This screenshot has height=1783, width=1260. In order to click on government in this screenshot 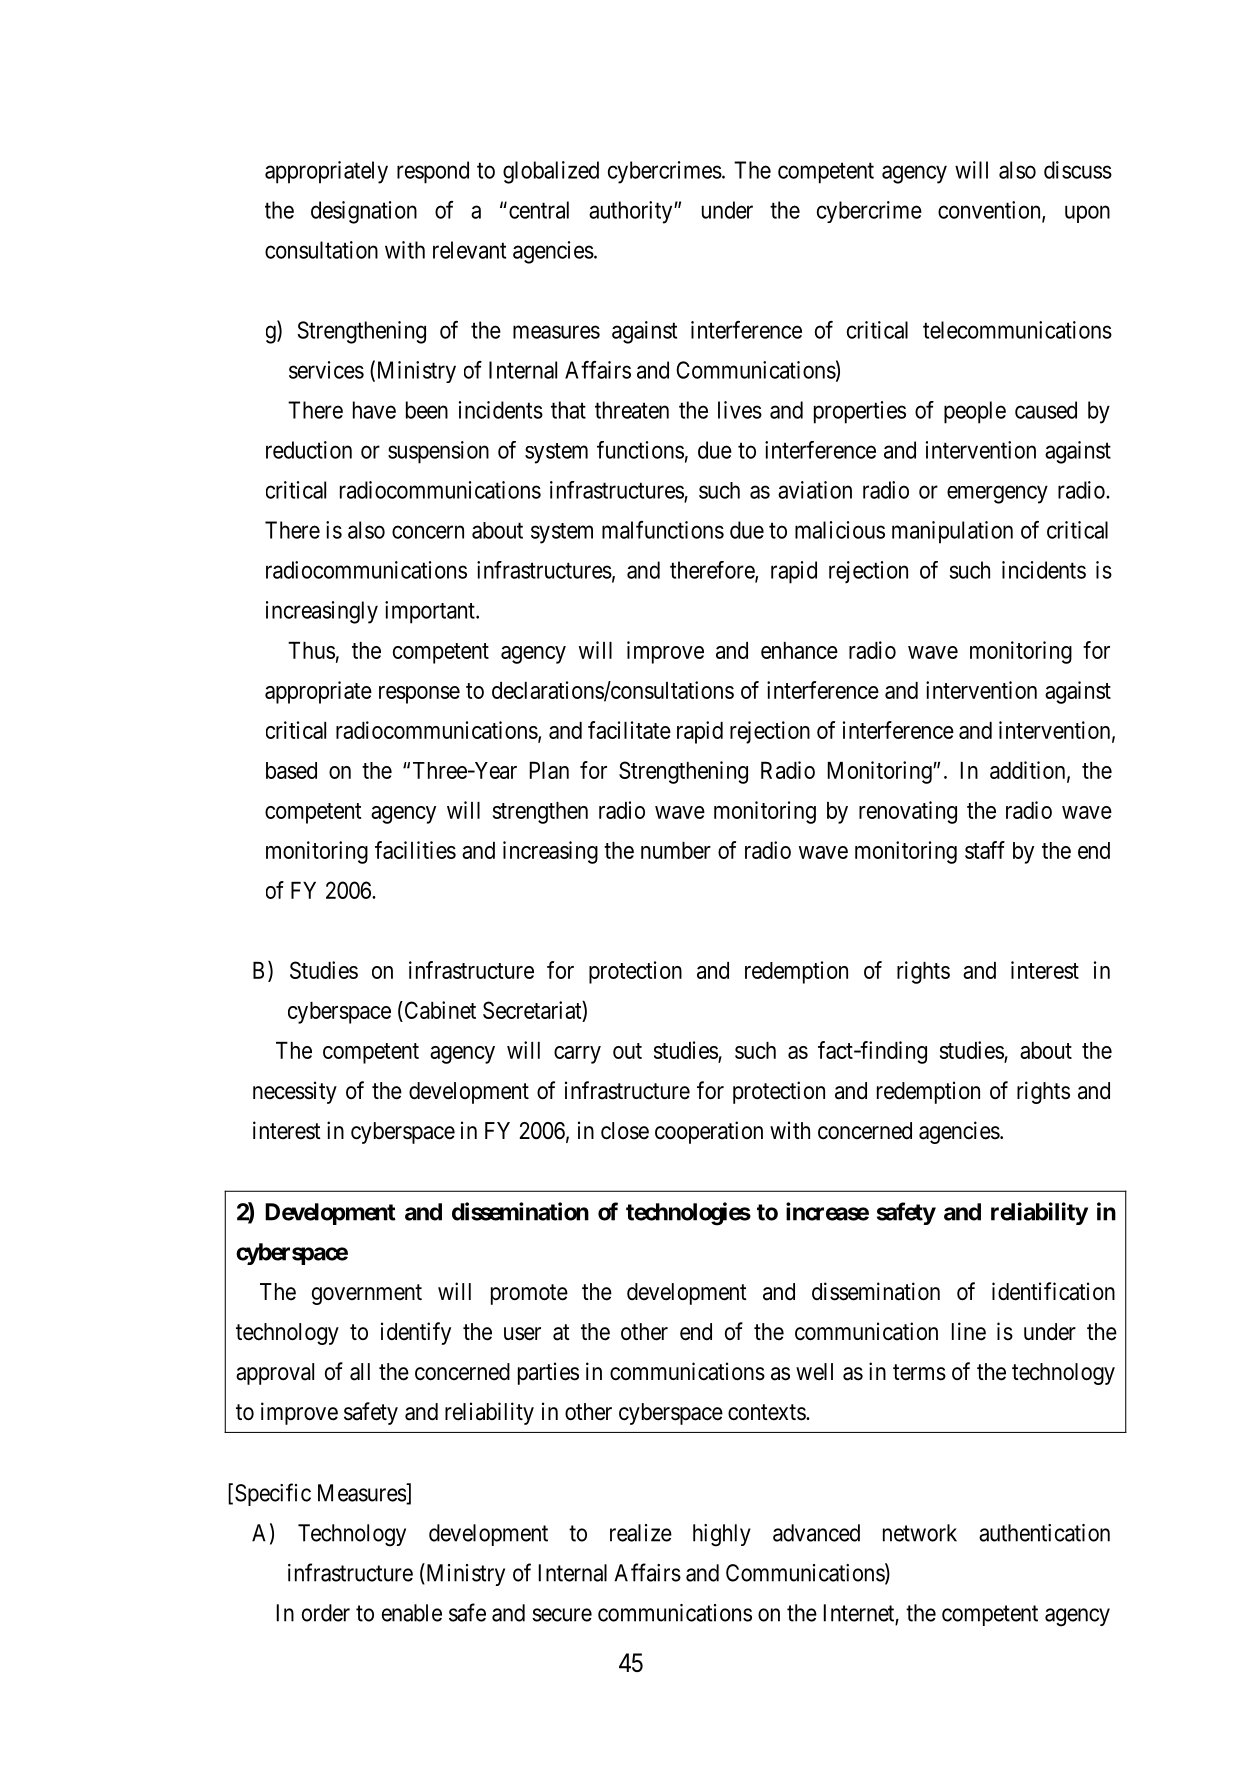, I will do `click(367, 1294)`.
